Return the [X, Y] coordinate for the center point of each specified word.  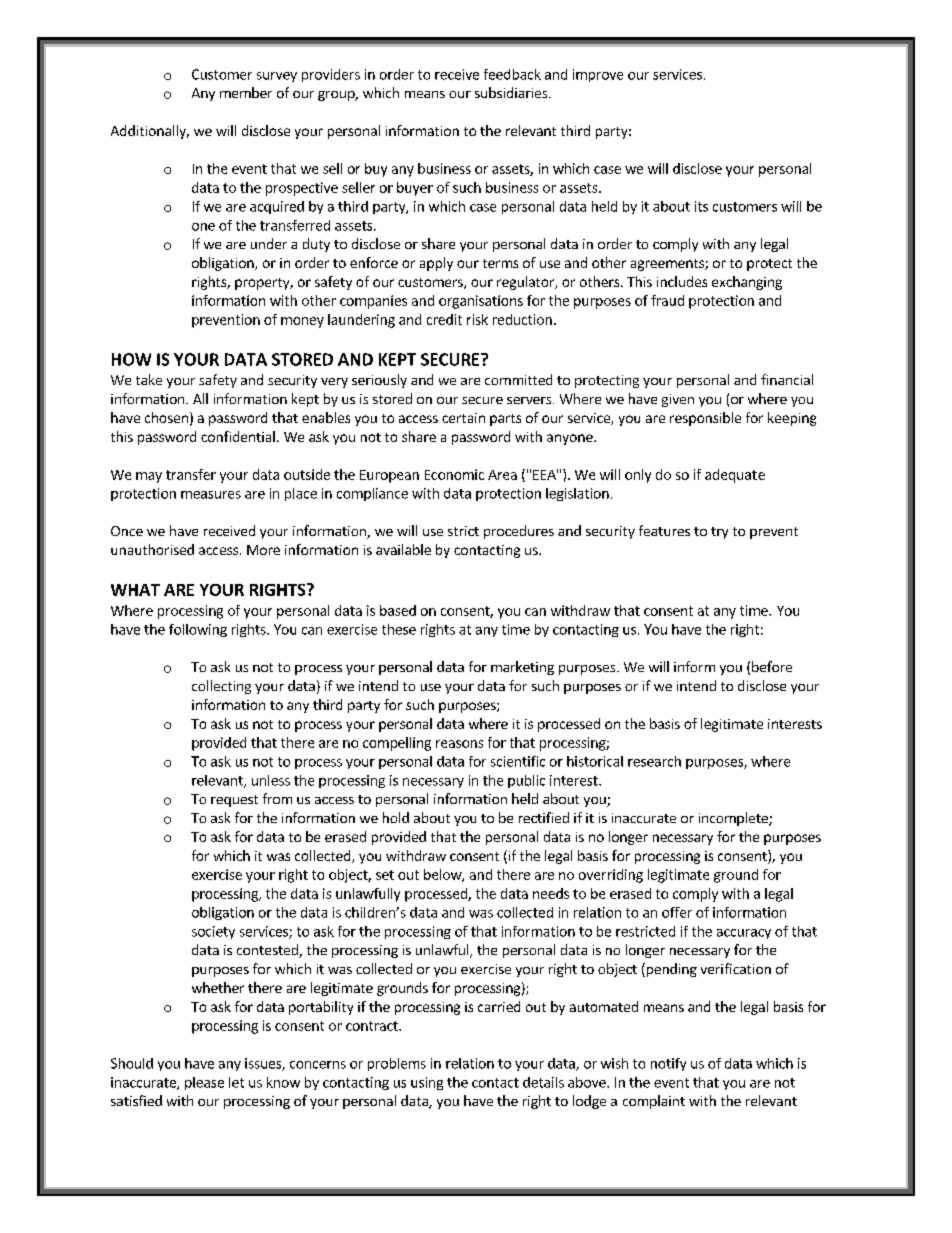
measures [211, 495]
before [772, 666]
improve [598, 75]
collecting [221, 687]
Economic [454, 474]
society [213, 932]
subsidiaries [512, 92]
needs [551, 893]
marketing [522, 668]
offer [677, 912]
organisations [481, 302]
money [302, 322]
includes [682, 281]
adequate [735, 476]
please [204, 1083]
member [246, 92]
